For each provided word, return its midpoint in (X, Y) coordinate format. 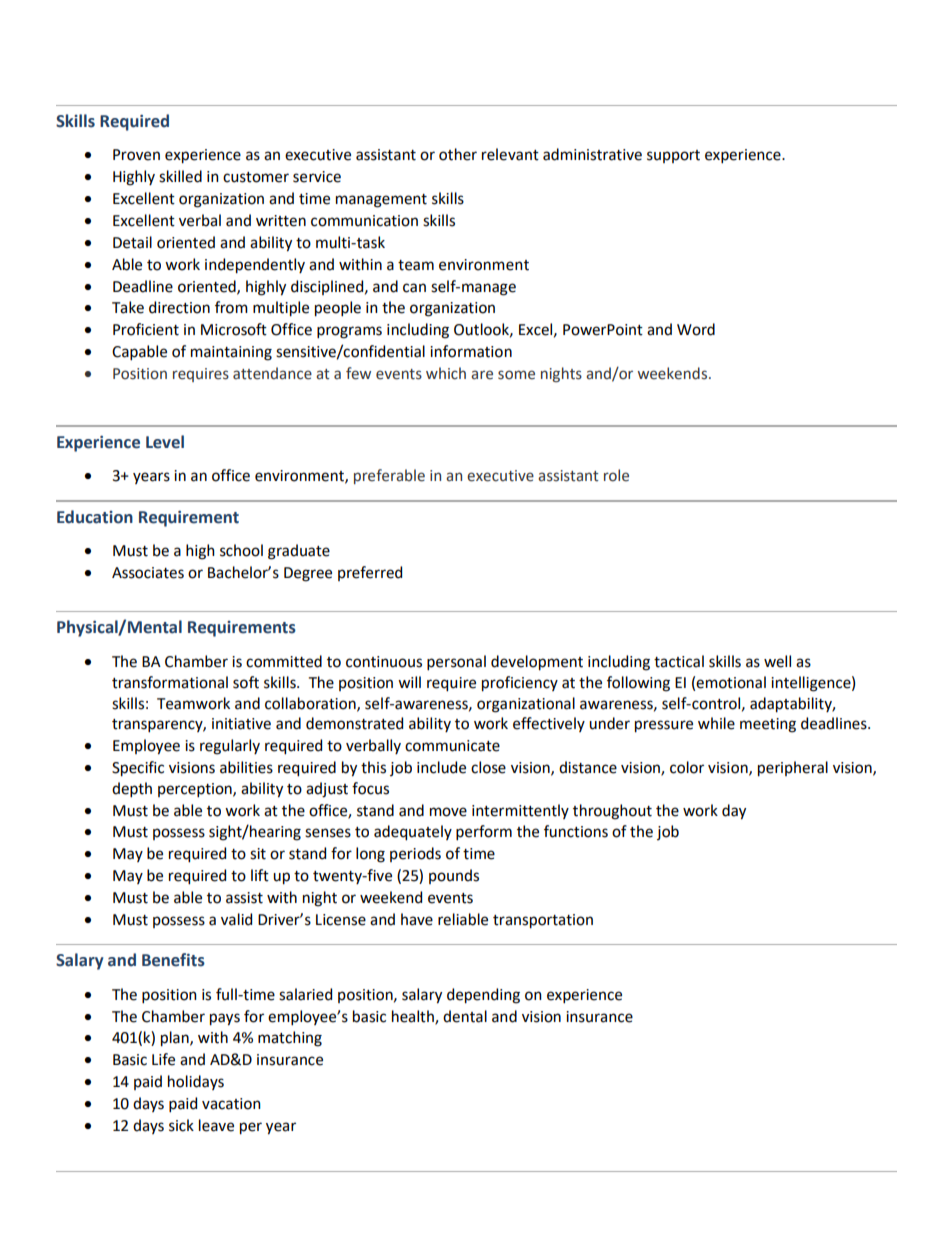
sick (181, 1125)
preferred (370, 573)
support (673, 156)
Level (165, 442)
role (616, 475)
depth (132, 789)
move (448, 812)
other (458, 154)
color (687, 767)
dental (465, 1016)
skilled (180, 176)
